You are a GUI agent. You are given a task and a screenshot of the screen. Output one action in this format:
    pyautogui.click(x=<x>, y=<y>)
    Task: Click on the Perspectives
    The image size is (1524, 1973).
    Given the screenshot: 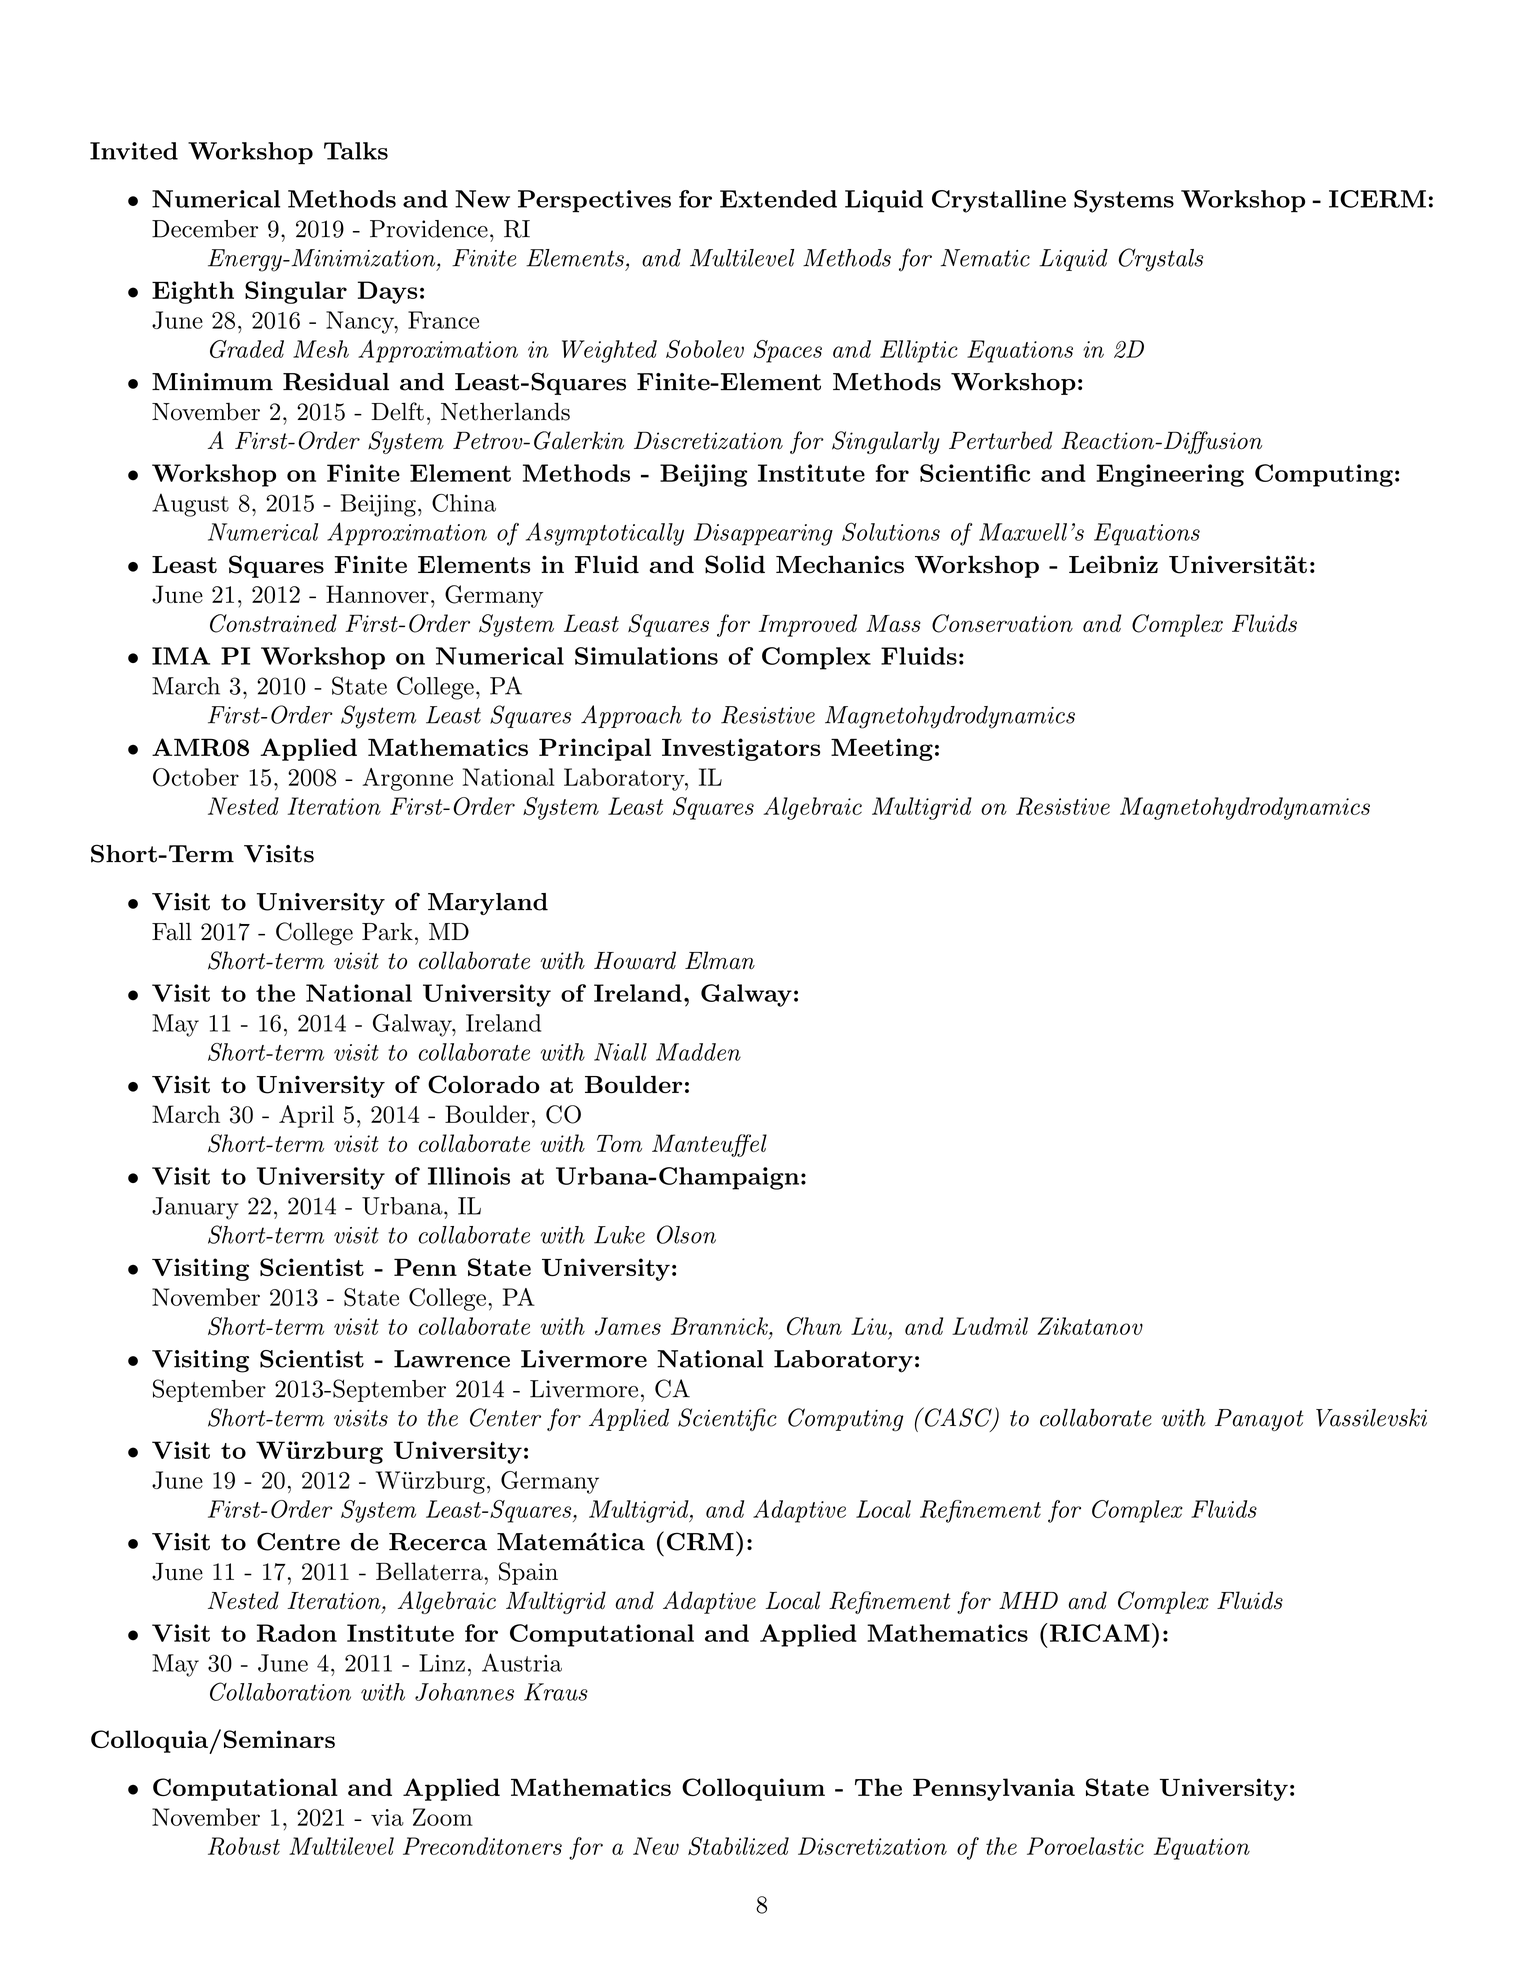 What is the action you would take?
    pyautogui.click(x=594, y=201)
